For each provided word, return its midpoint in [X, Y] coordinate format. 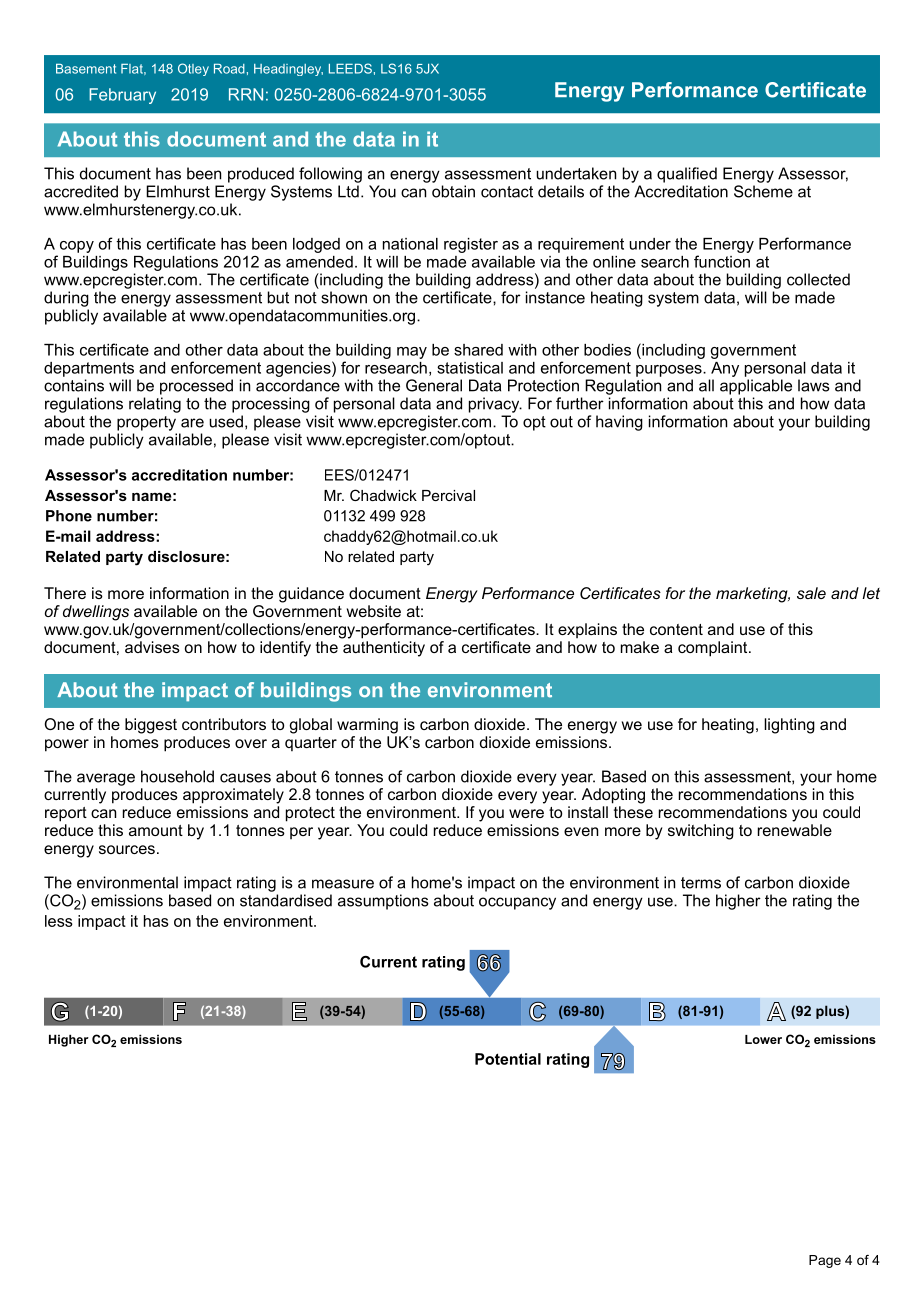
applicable [756, 387]
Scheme [763, 191]
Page [825, 1261]
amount [156, 830]
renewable [795, 830]
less [59, 921]
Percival [448, 495]
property [146, 423]
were [526, 813]
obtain [453, 191]
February [122, 96]
